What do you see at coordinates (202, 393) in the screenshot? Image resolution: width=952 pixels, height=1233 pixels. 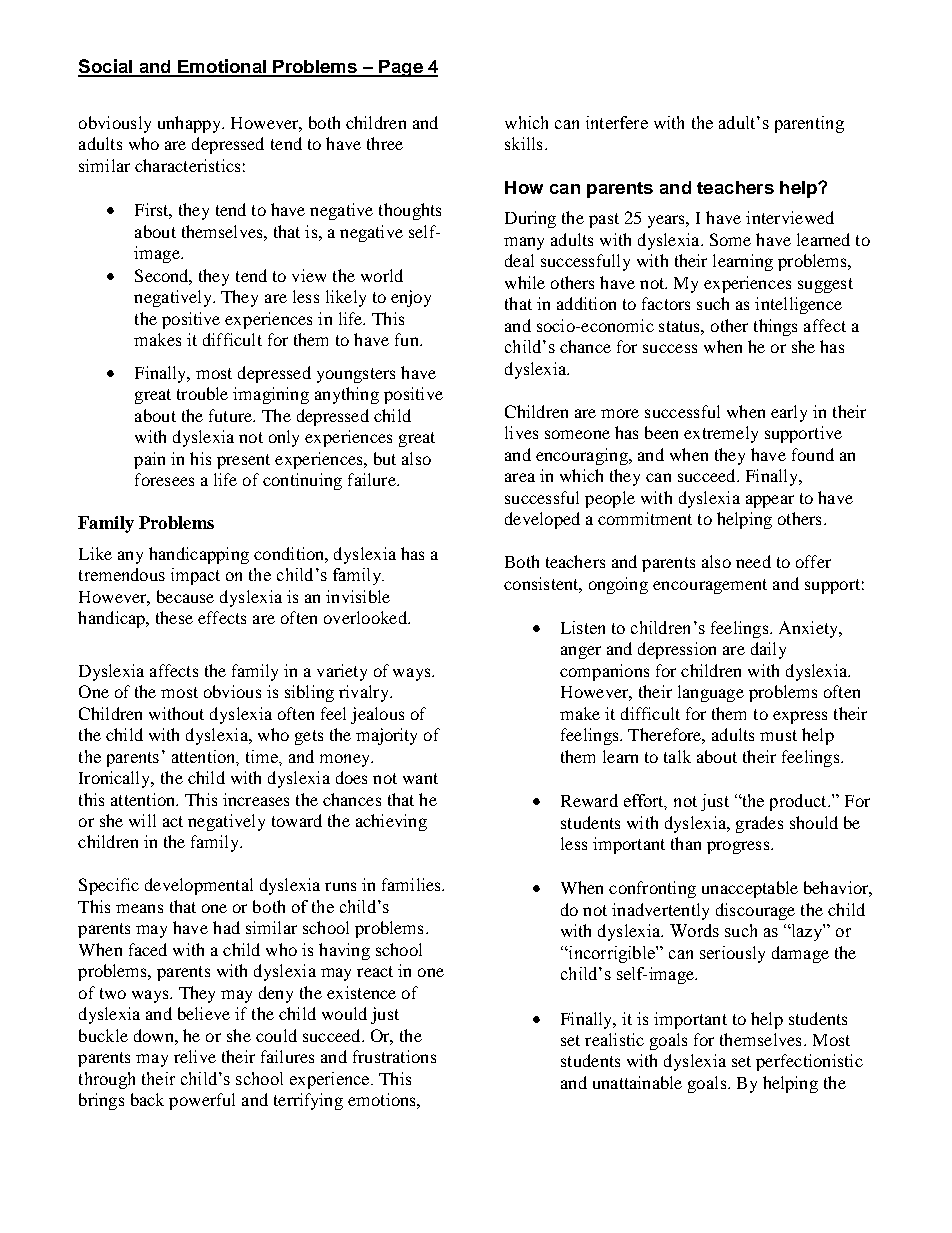 I see `trouble` at bounding box center [202, 393].
